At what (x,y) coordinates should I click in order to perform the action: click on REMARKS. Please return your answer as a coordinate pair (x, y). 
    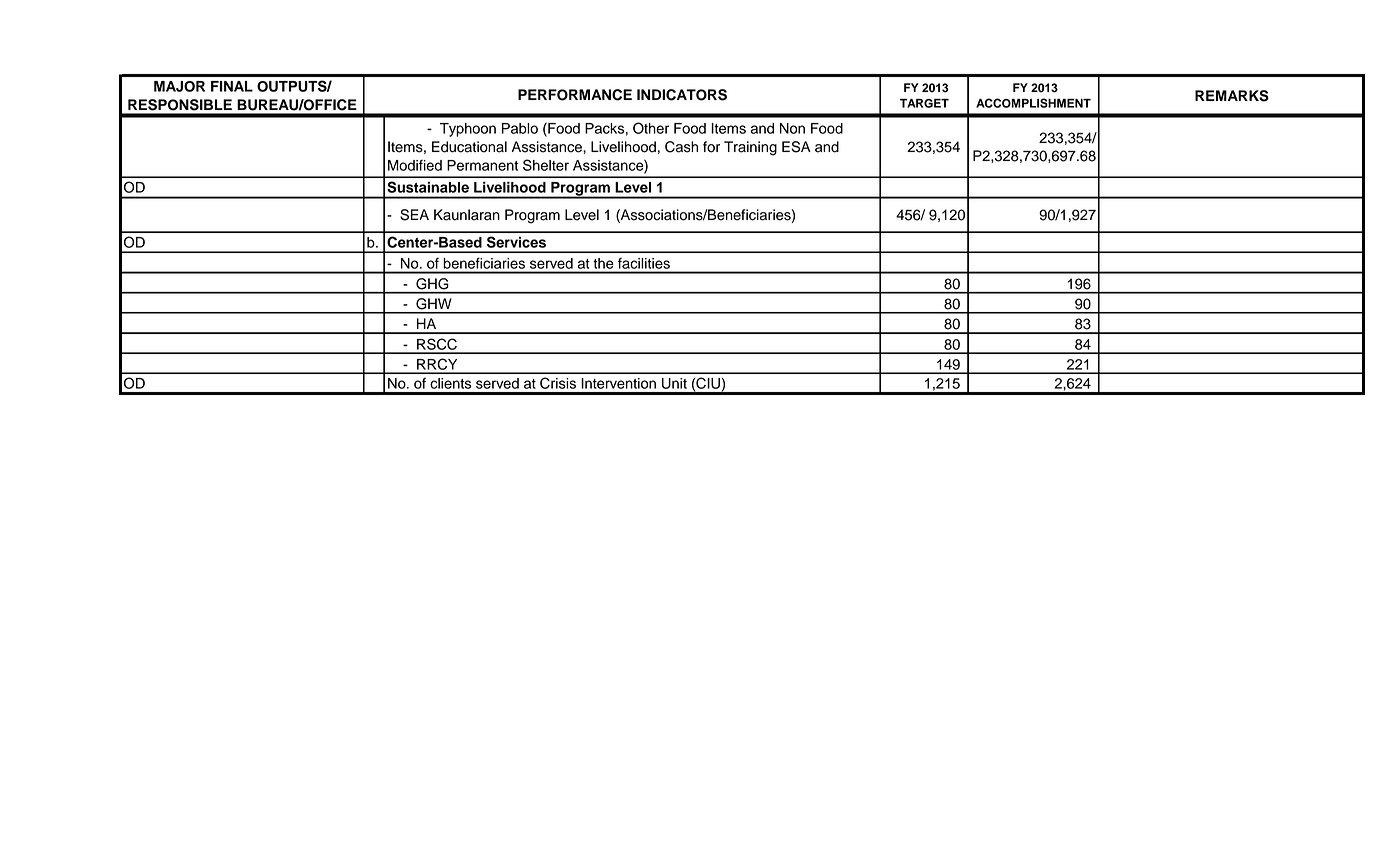
    Looking at the image, I should click on (1232, 96).
